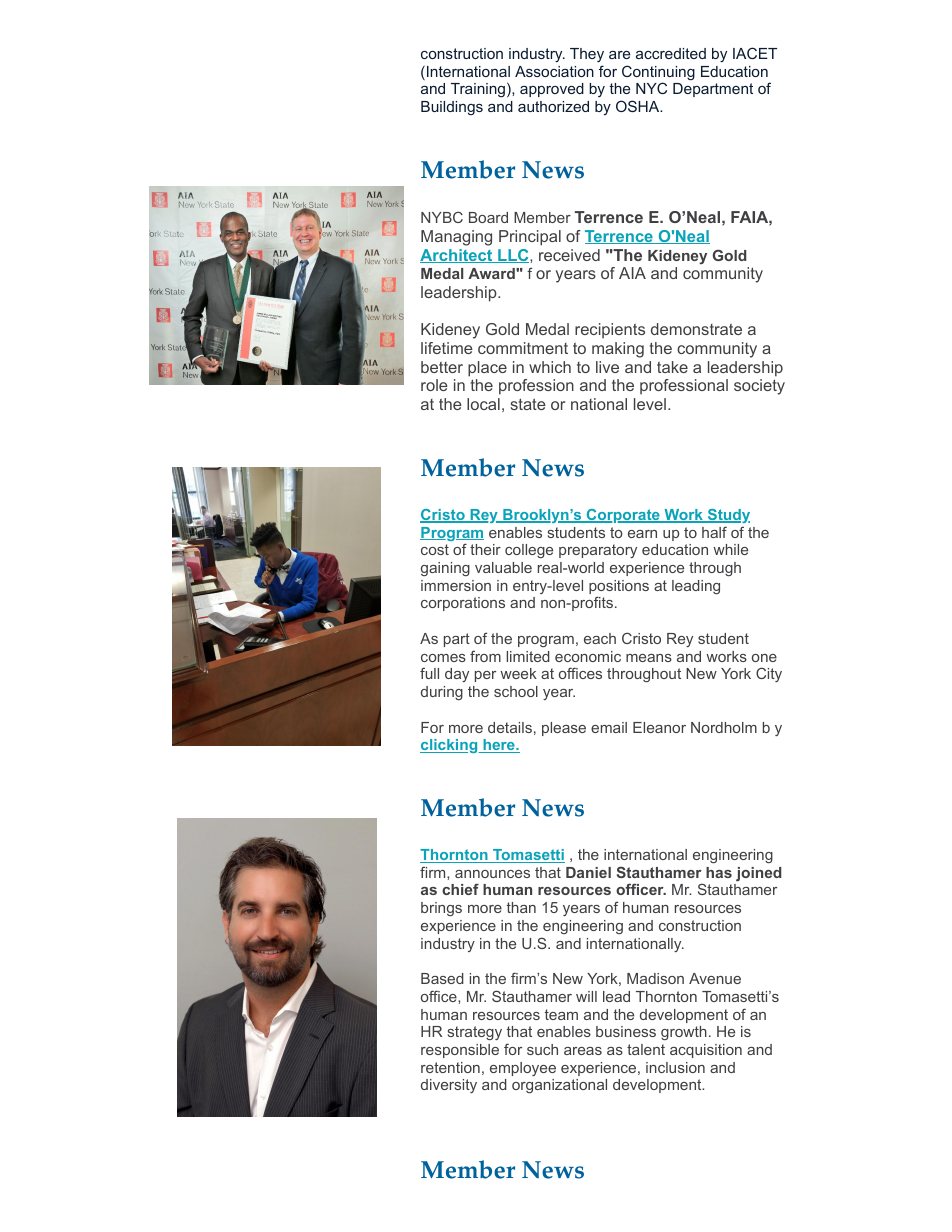  I want to click on live, so click(607, 367).
